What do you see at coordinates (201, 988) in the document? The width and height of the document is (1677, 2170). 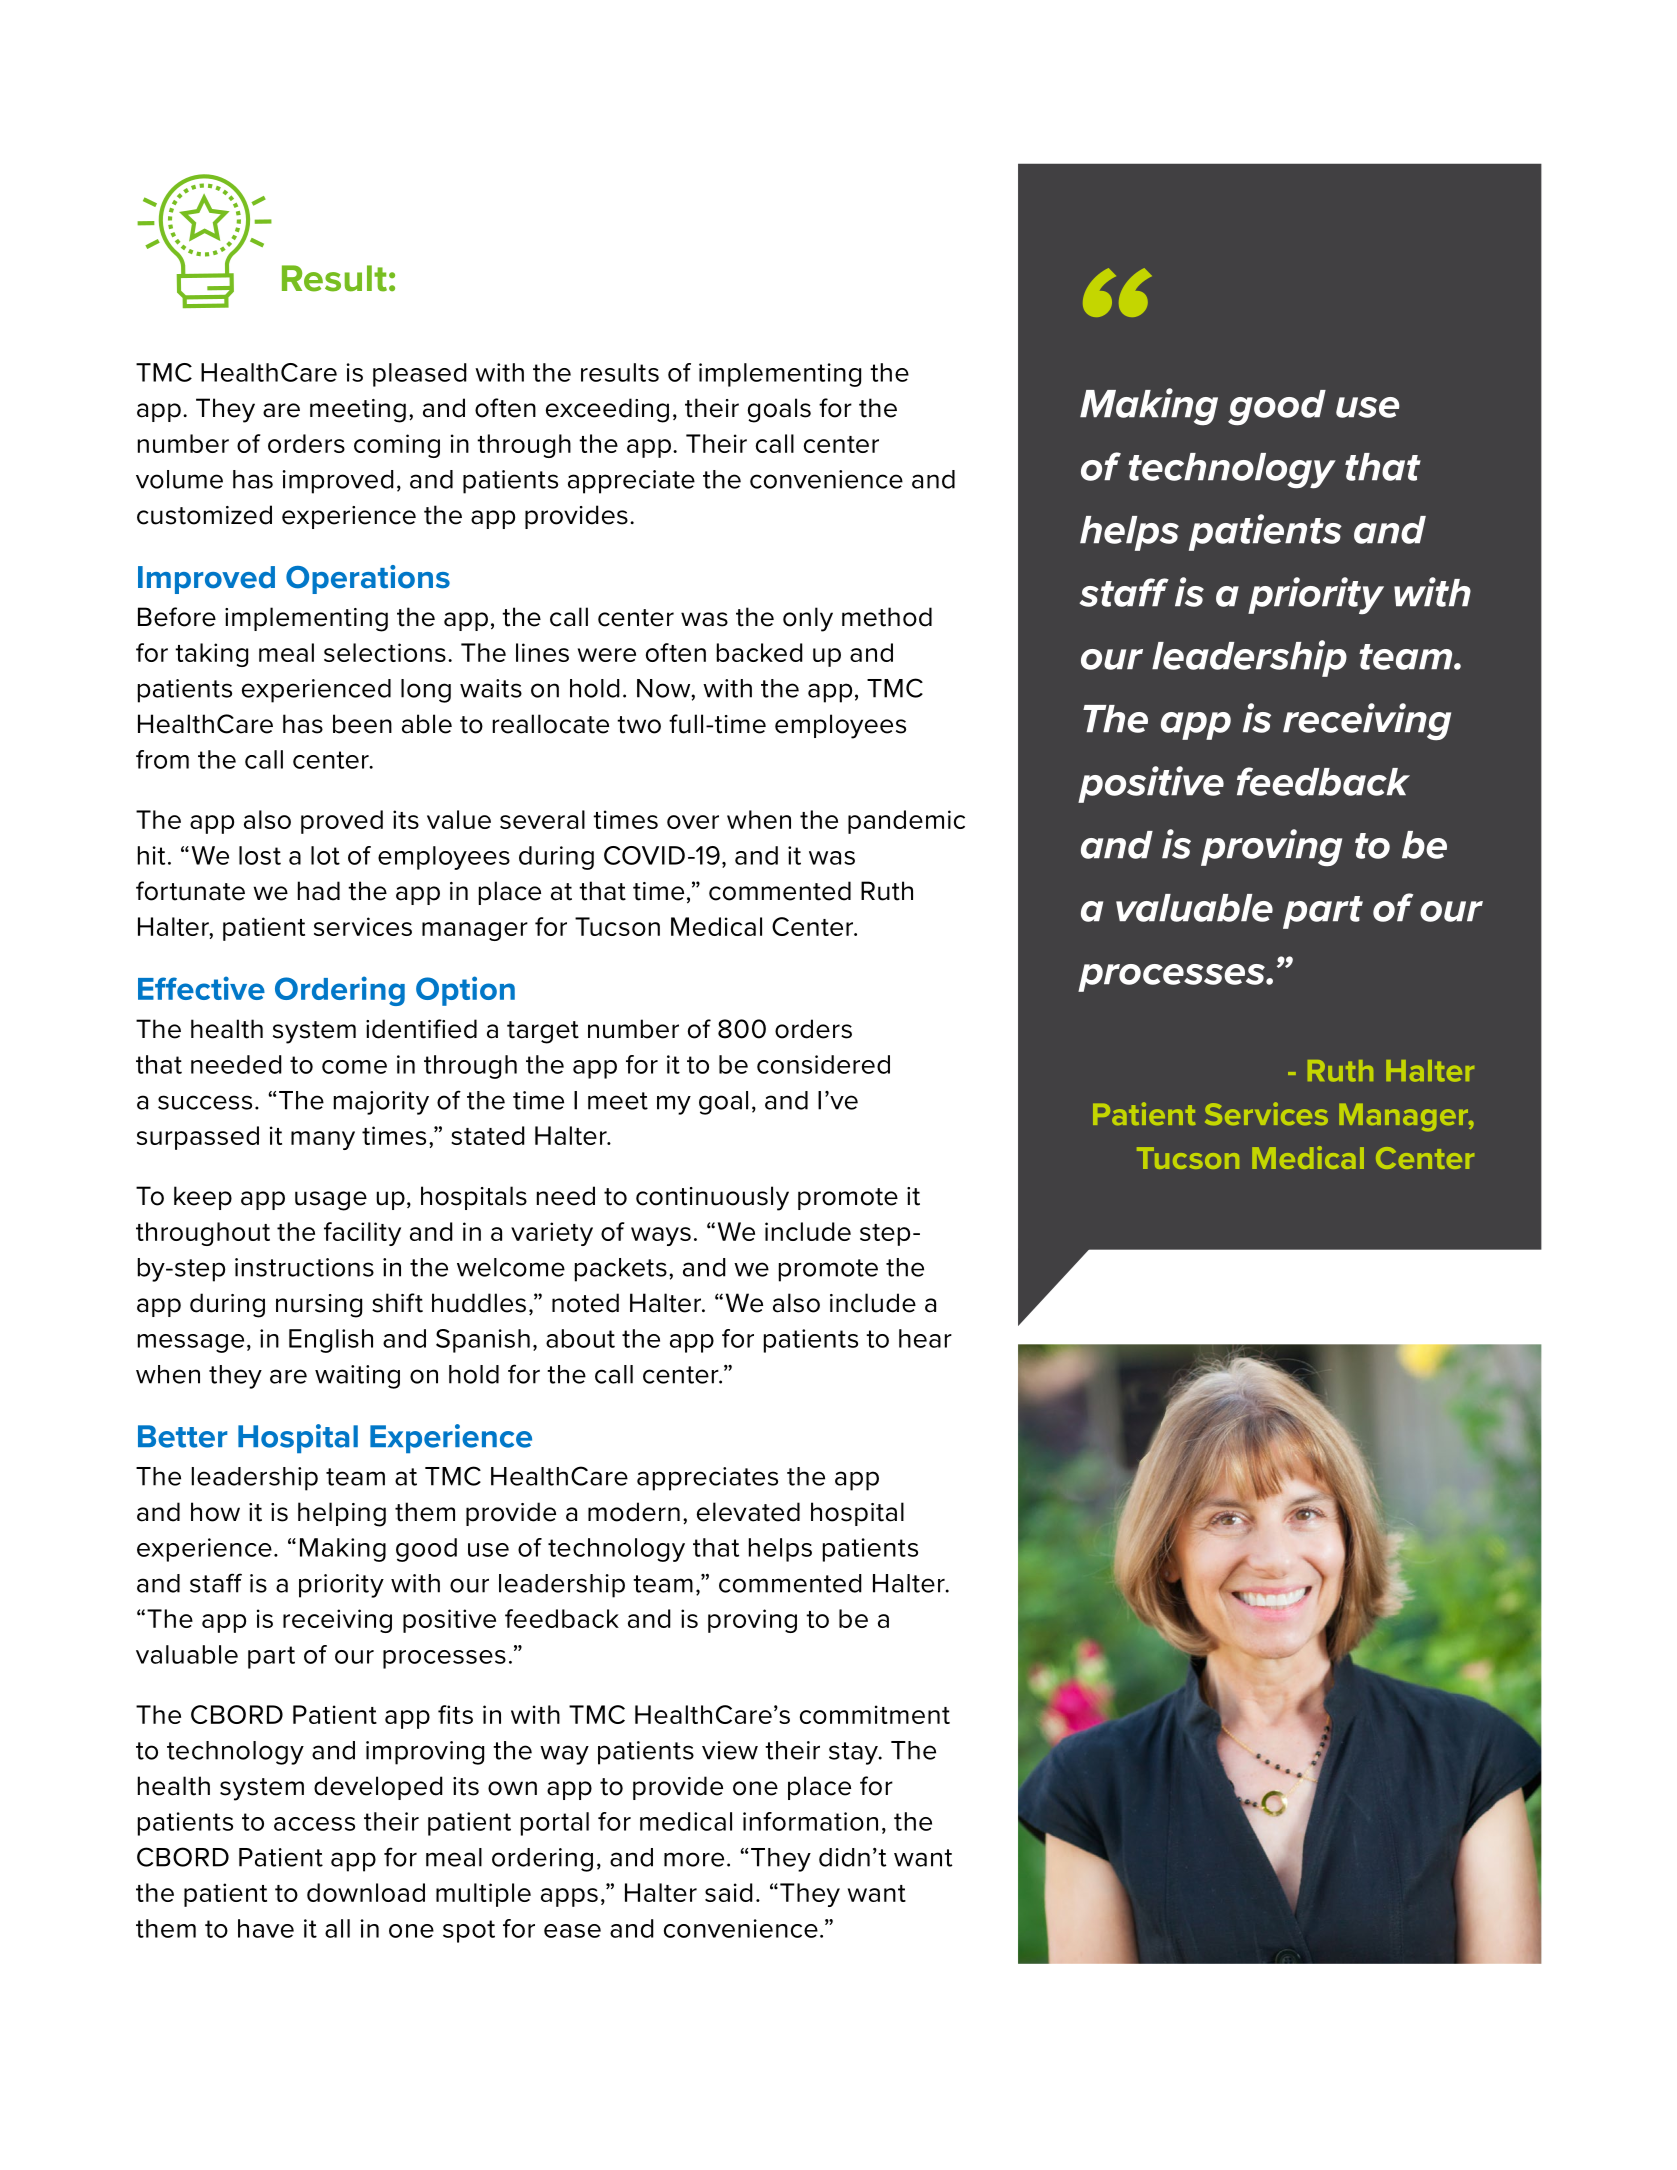 I see `Effective` at bounding box center [201, 988].
